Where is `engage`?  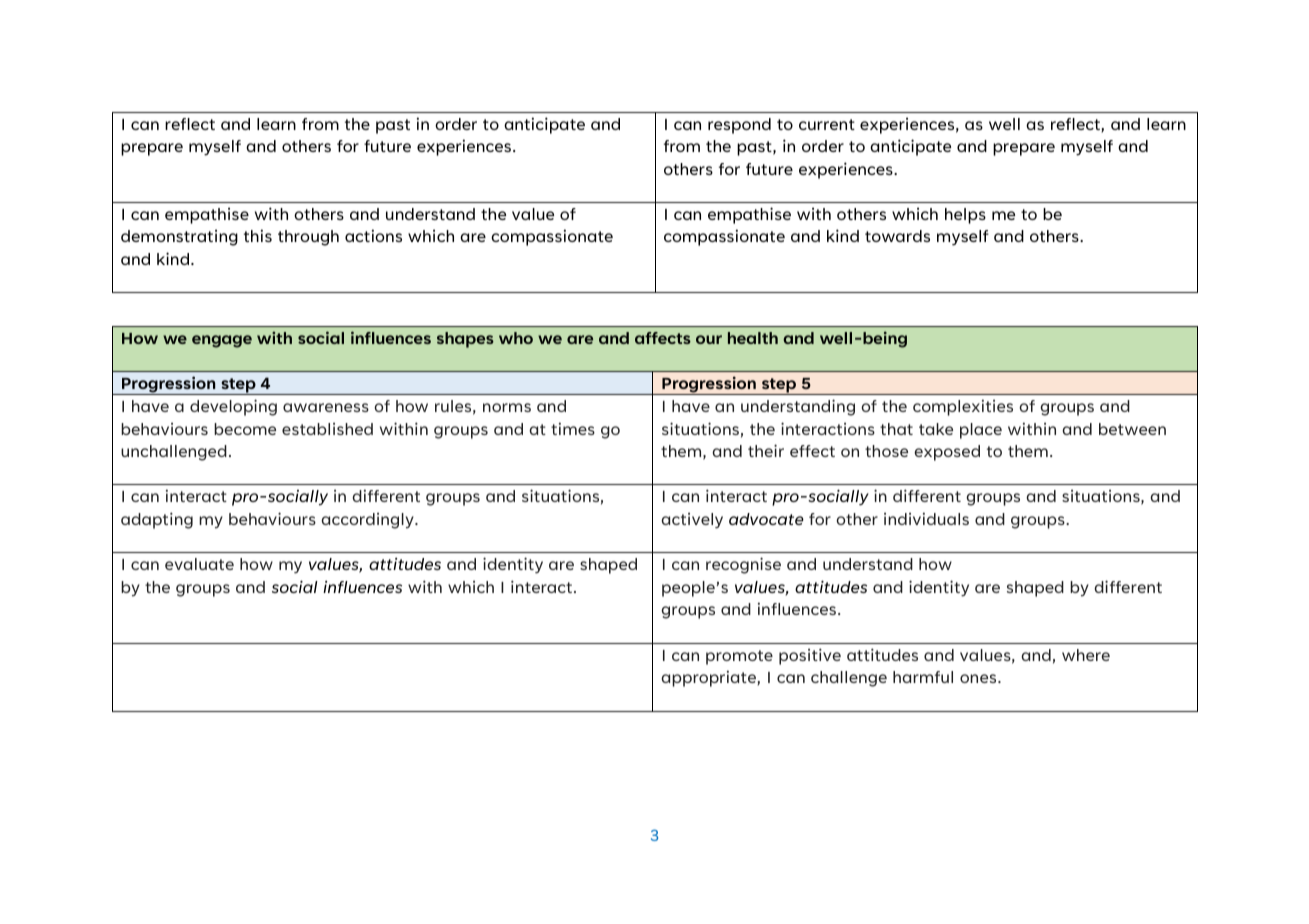 engage is located at coordinates (222, 341).
